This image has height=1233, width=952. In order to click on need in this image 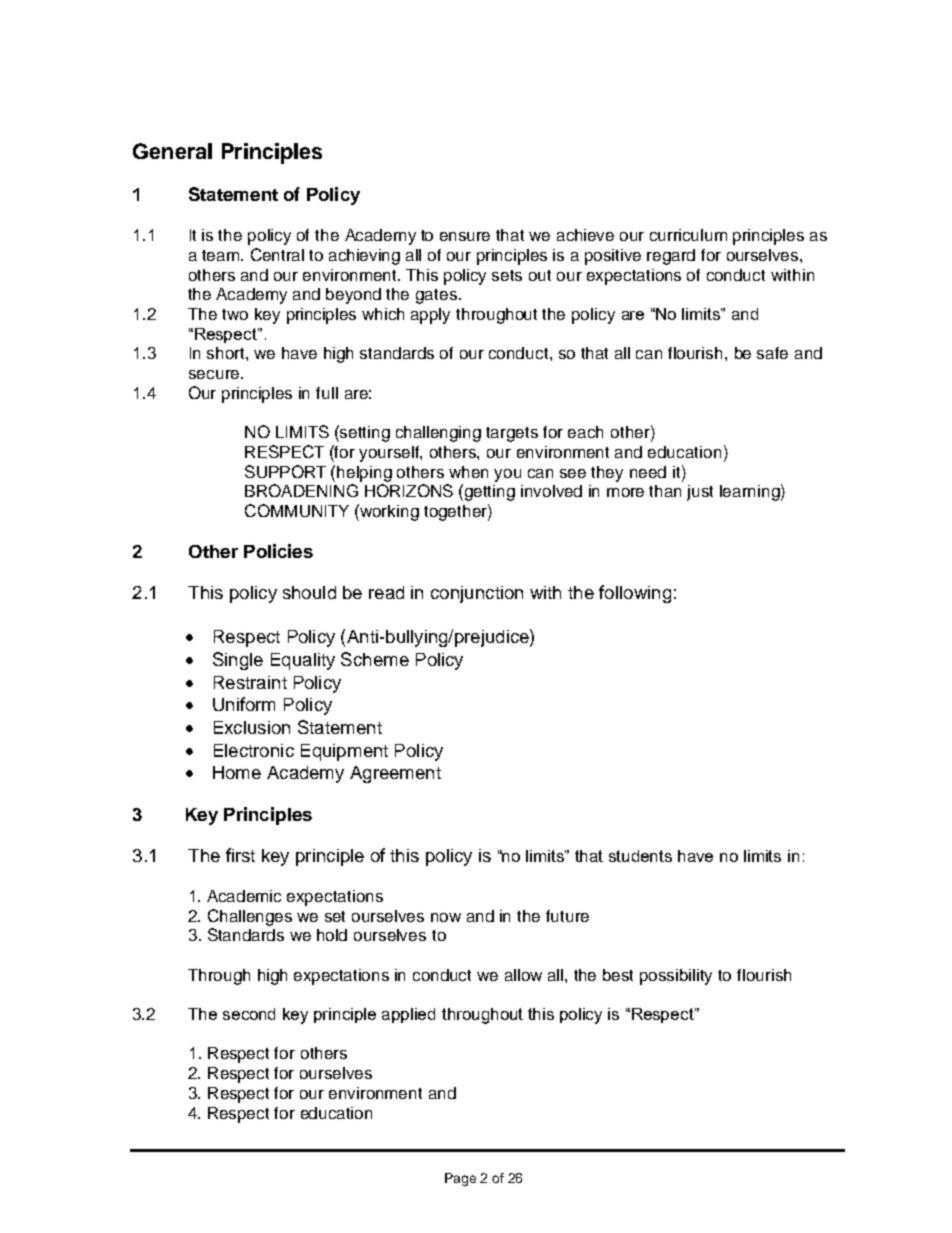, I will do `click(648, 472)`.
